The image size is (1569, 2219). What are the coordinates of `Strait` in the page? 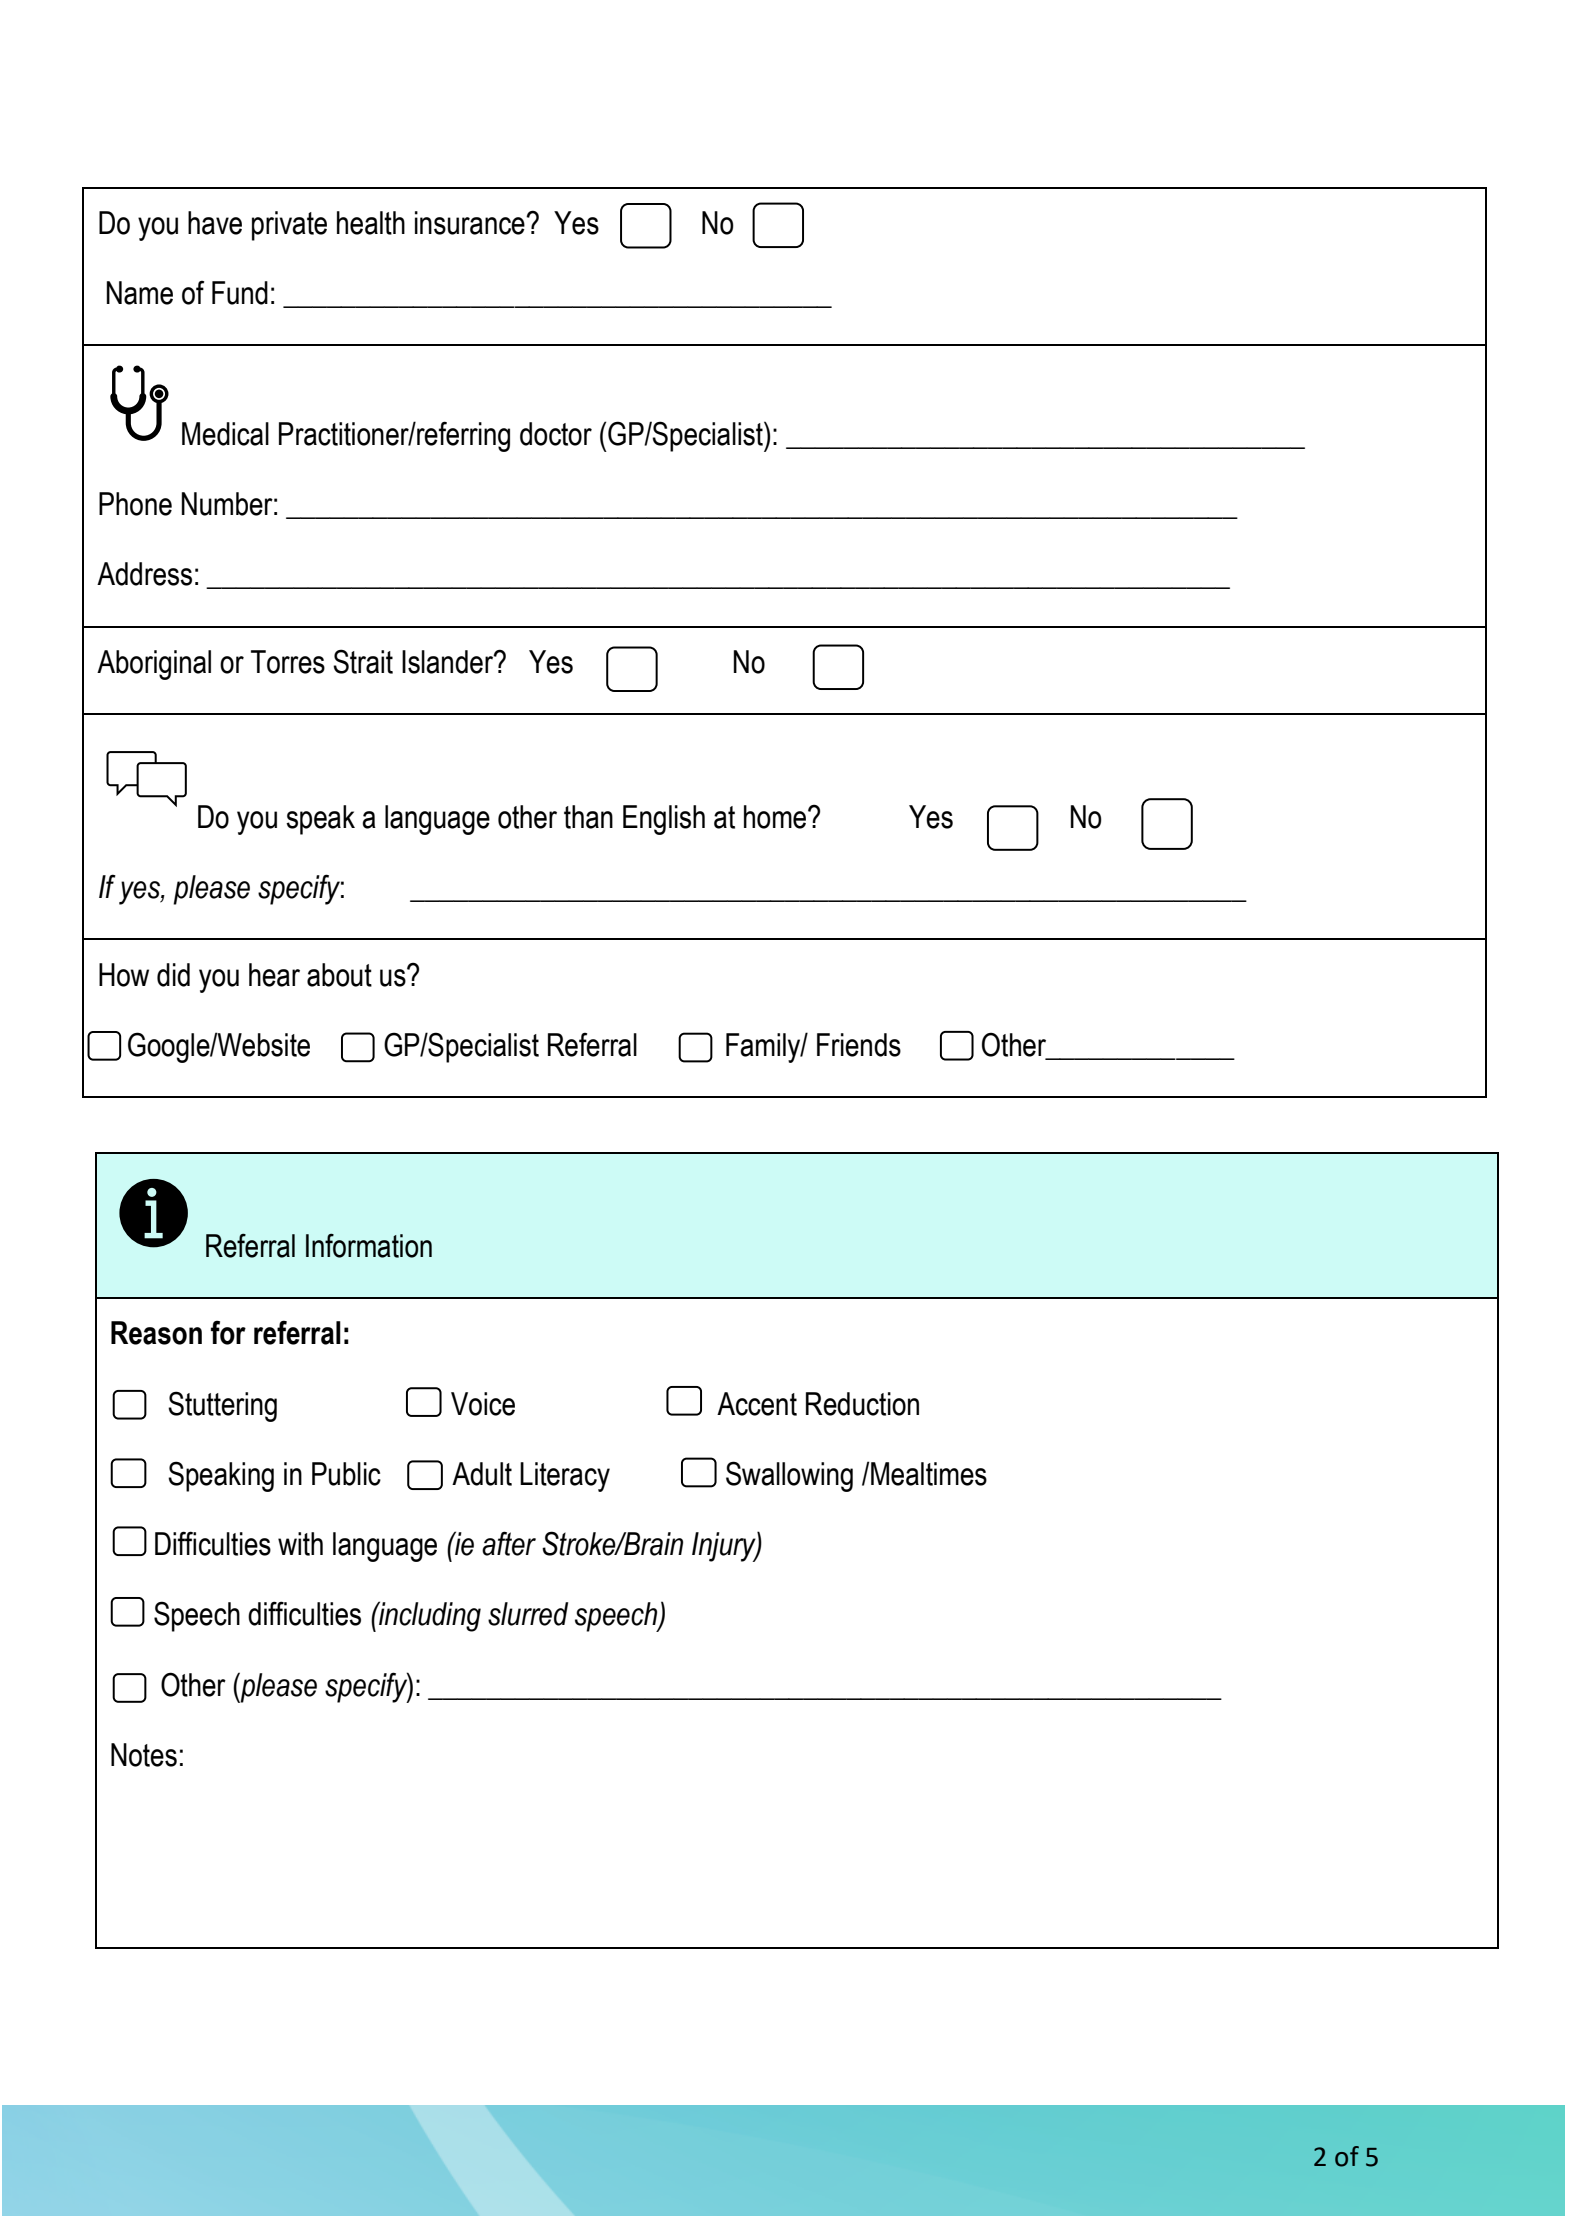 It's located at (363, 661).
